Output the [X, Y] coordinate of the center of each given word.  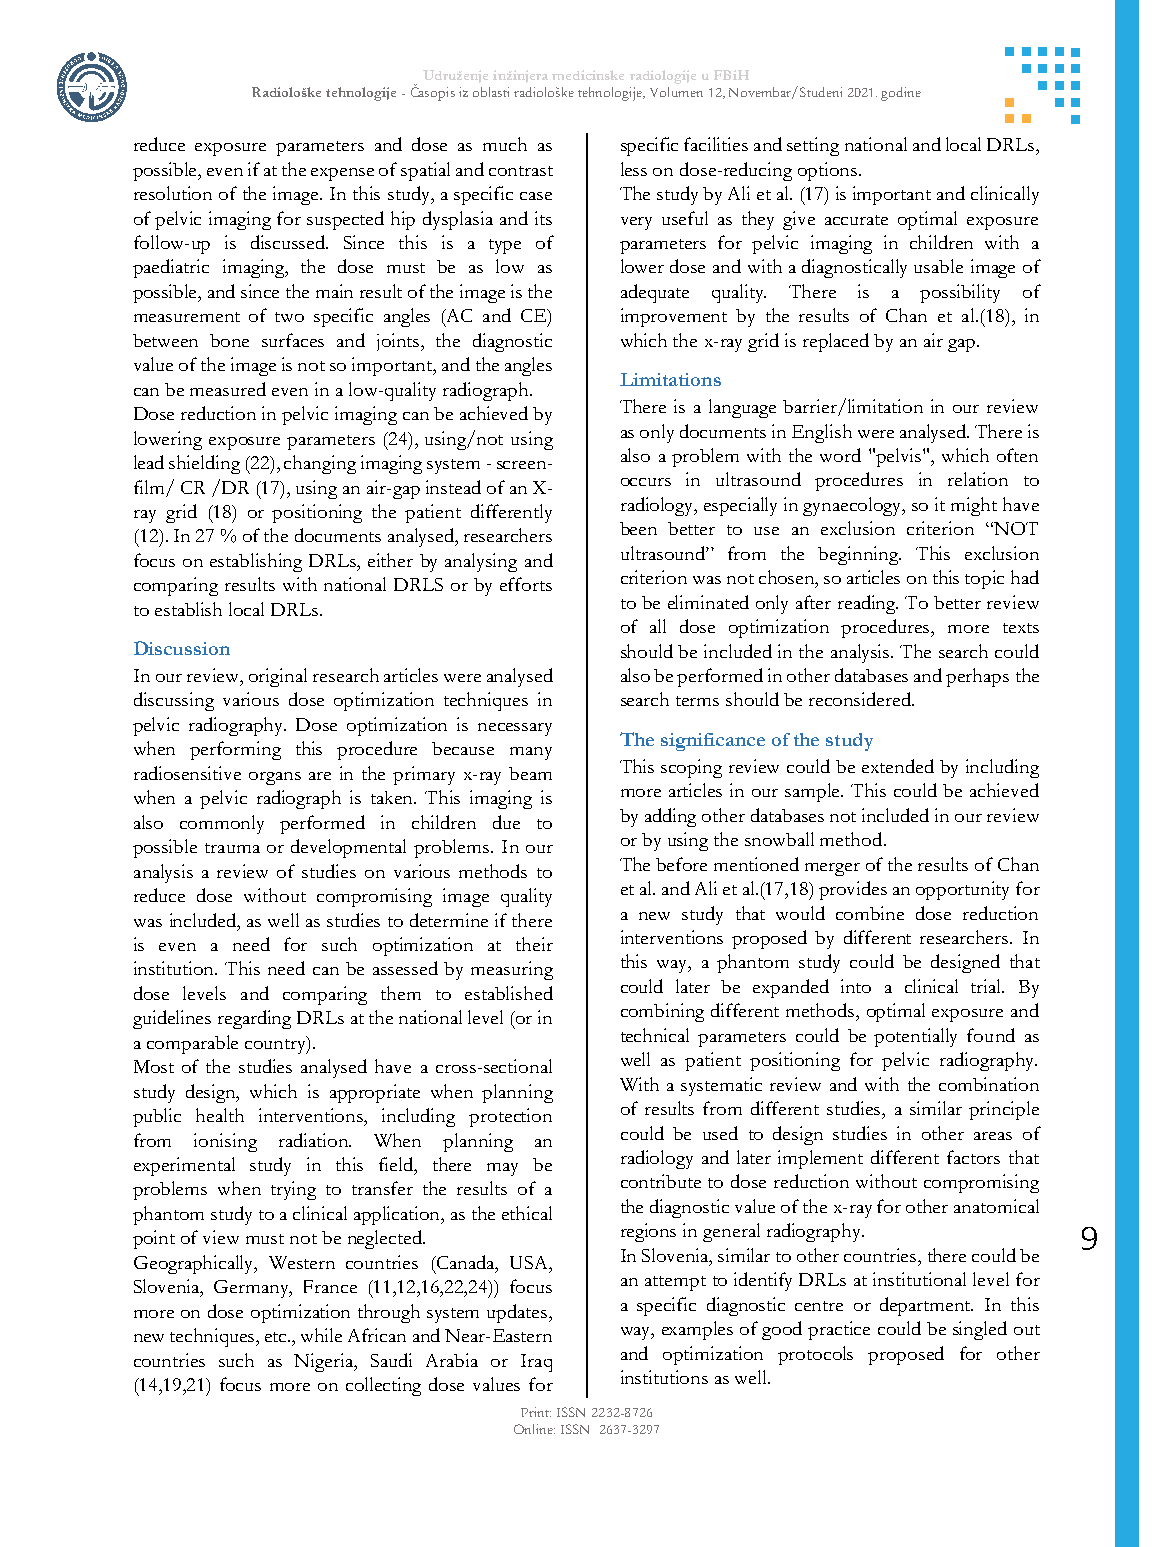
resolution [173, 193]
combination [989, 1084]
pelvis [900, 457]
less [634, 169]
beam [530, 773]
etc [277, 1337]
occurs [646, 482]
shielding [204, 464]
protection [510, 1117]
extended [898, 766]
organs [275, 778]
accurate [856, 220]
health [220, 1115]
